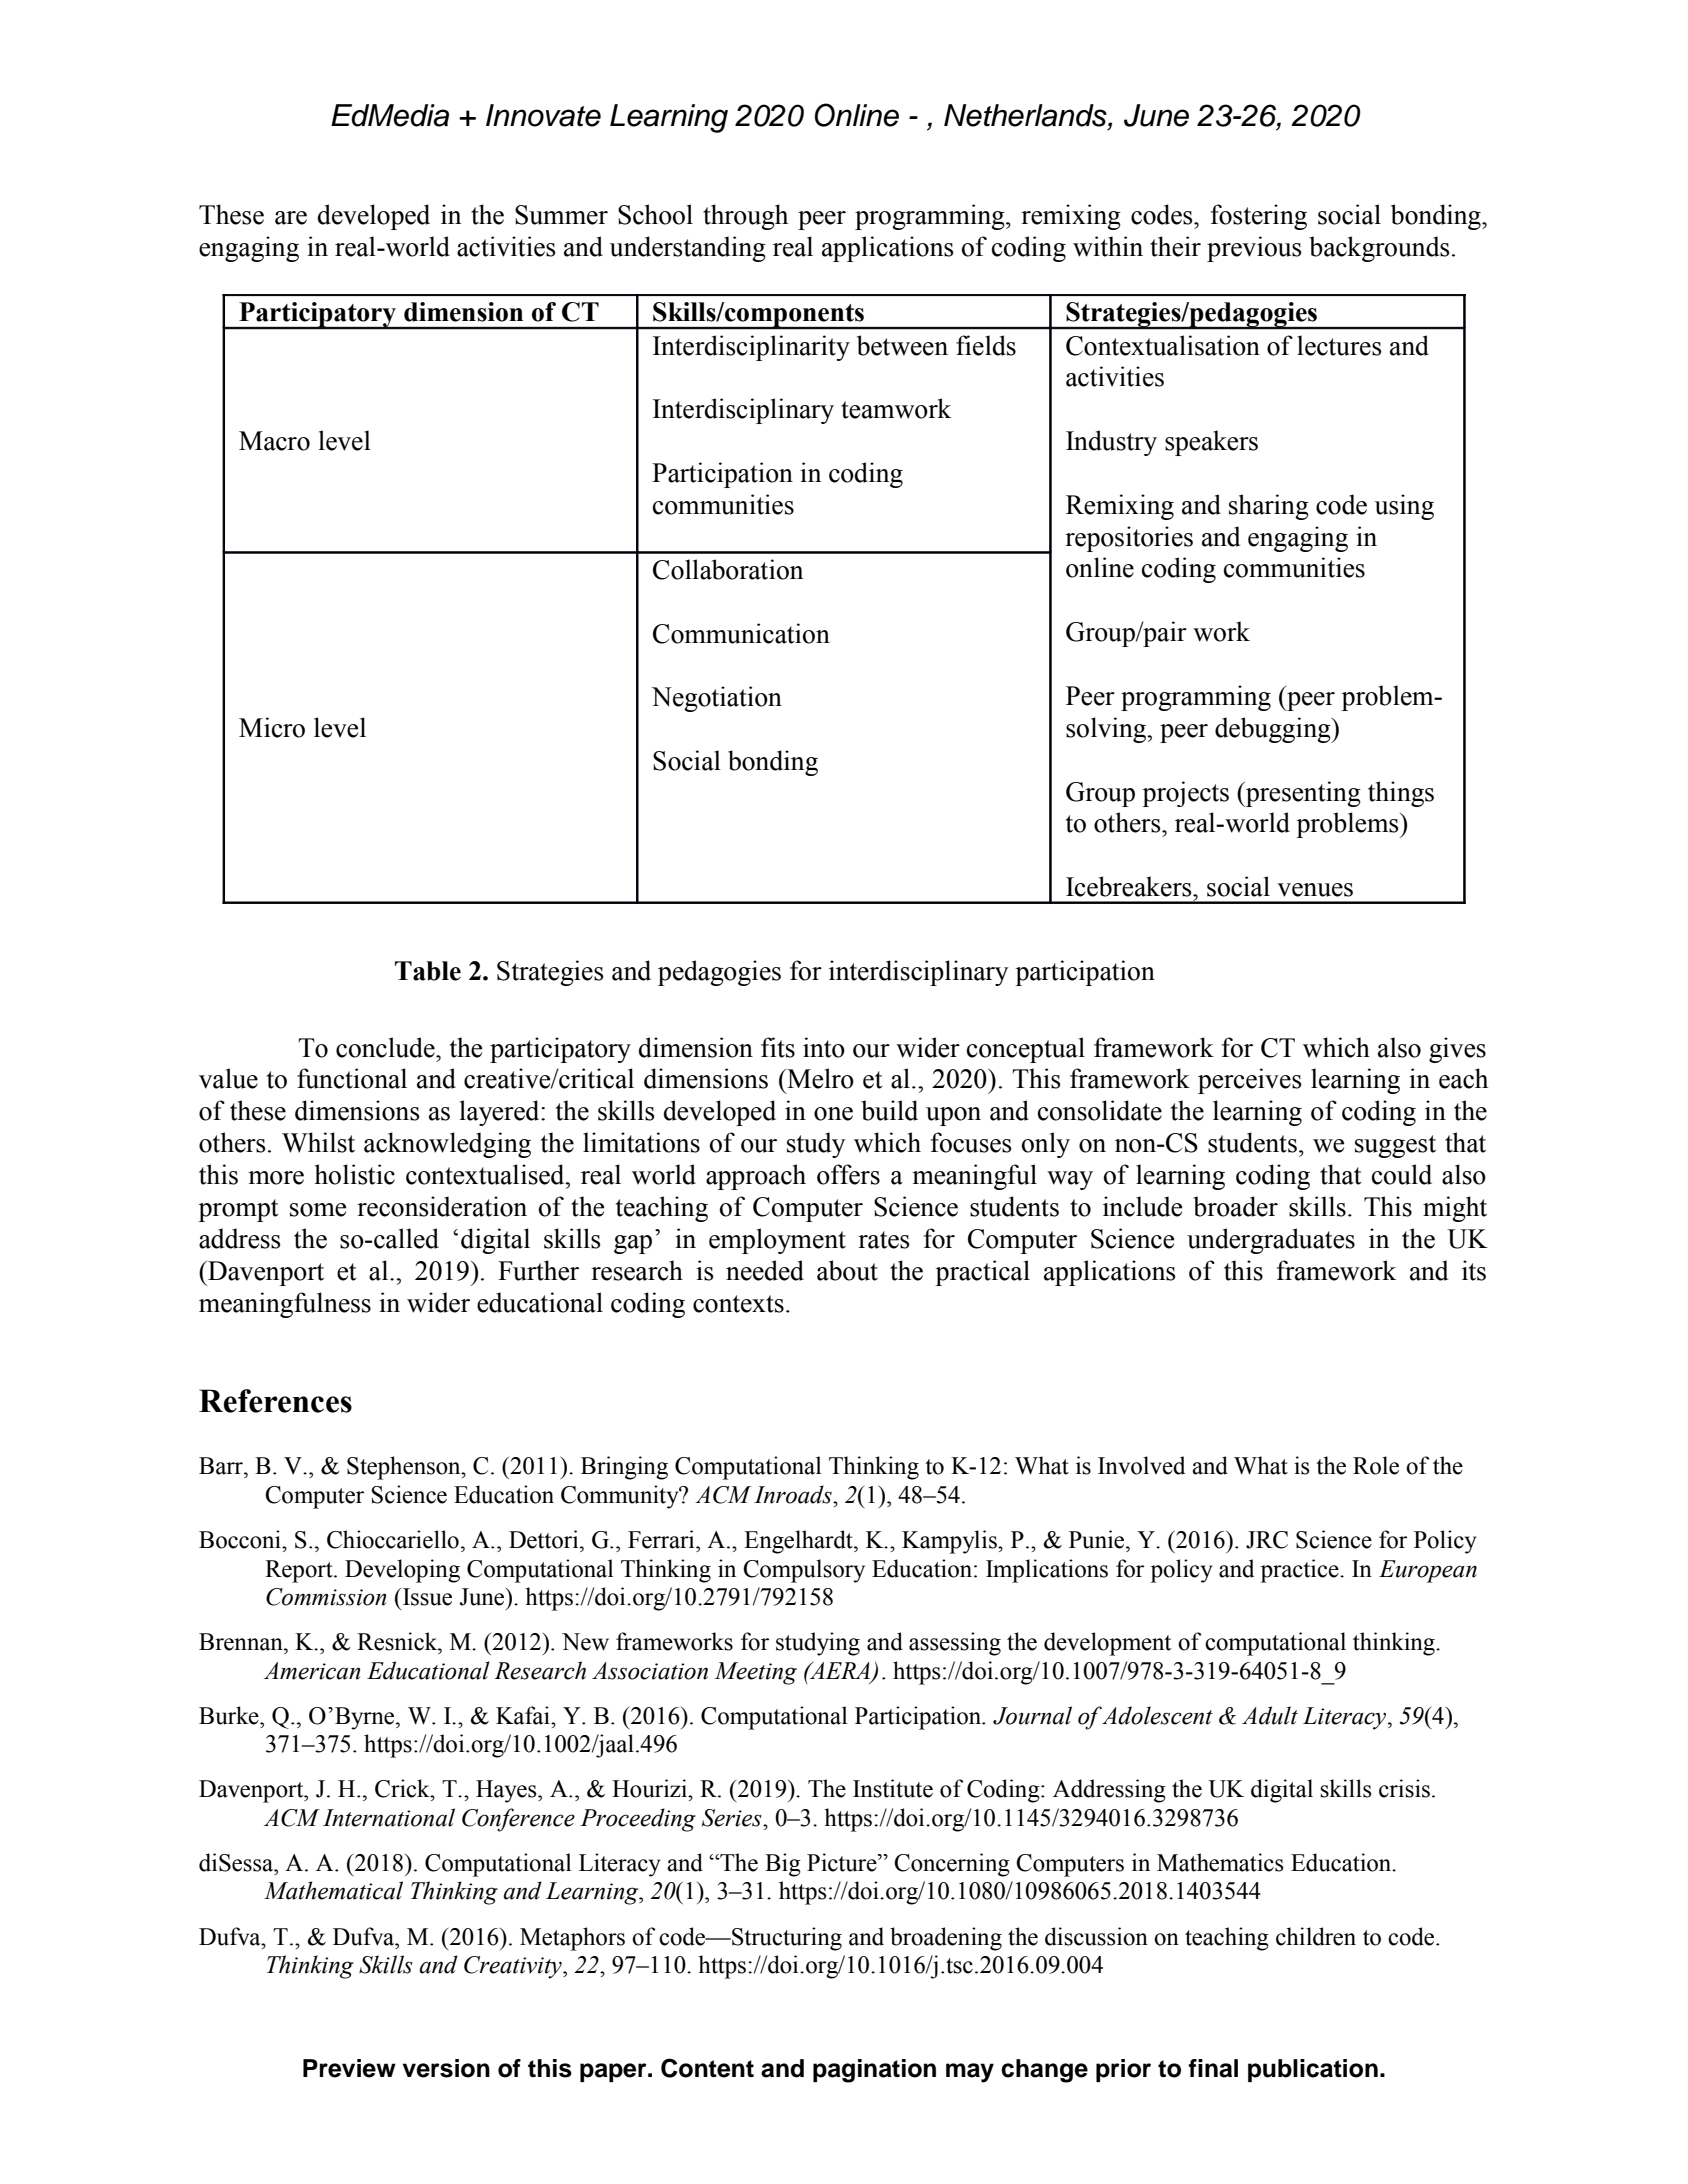 The width and height of the screenshot is (1688, 2184). What do you see at coordinates (1269, 507) in the screenshot?
I see `sharing` at bounding box center [1269, 507].
